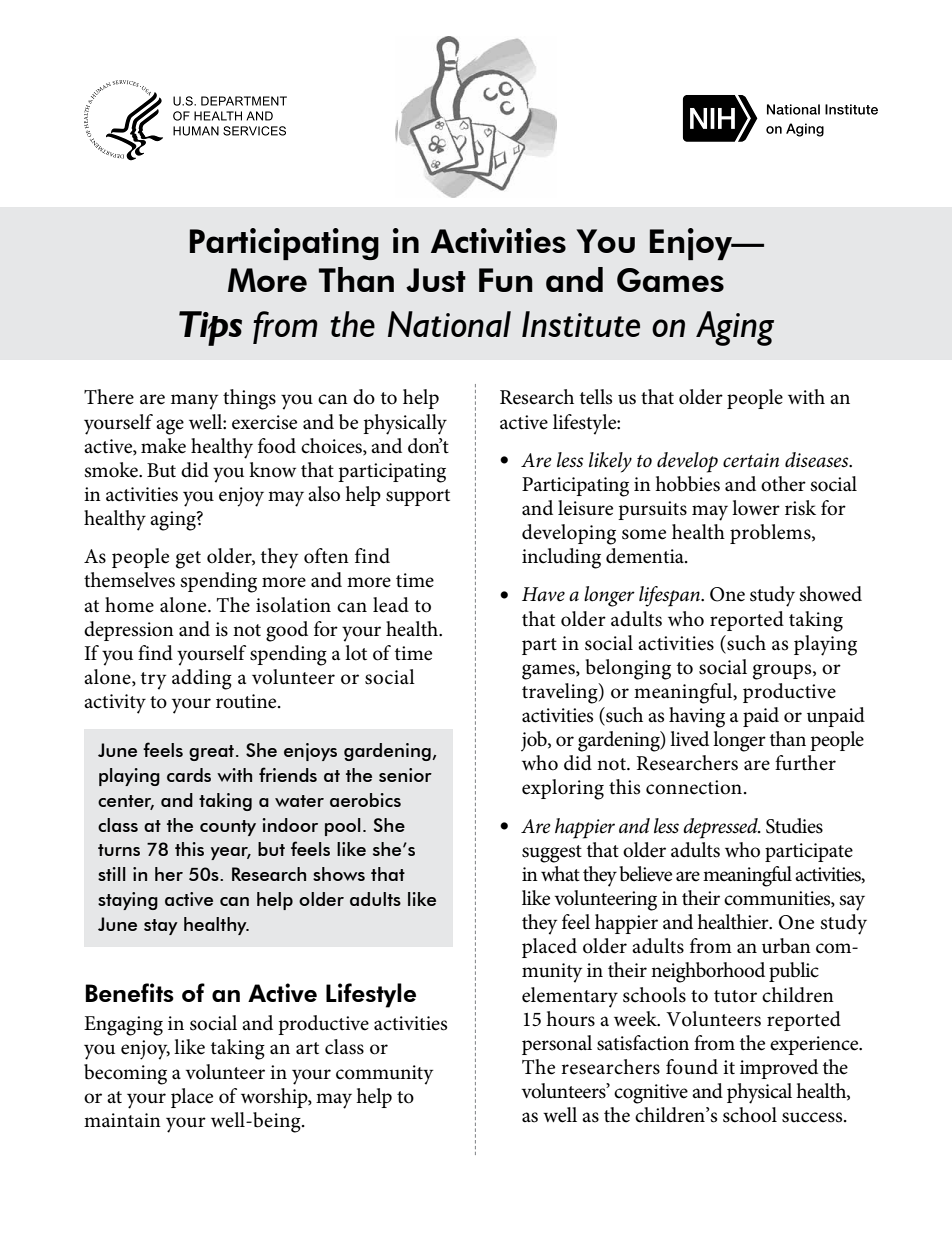 This image has height=1233, width=952. Describe the element at coordinates (830, 594) in the image. I see `showed` at that location.
